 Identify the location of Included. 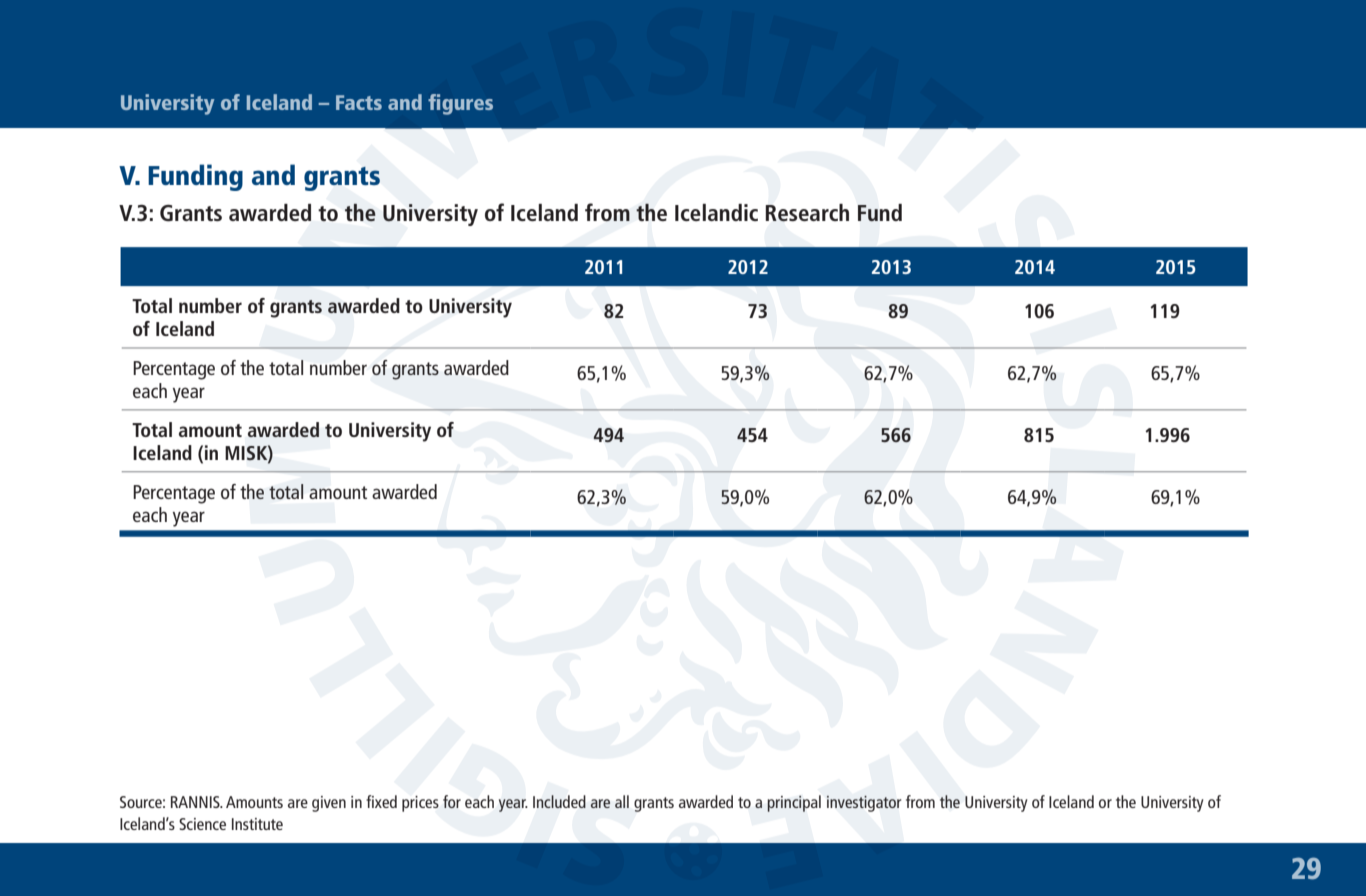
(559, 801).
